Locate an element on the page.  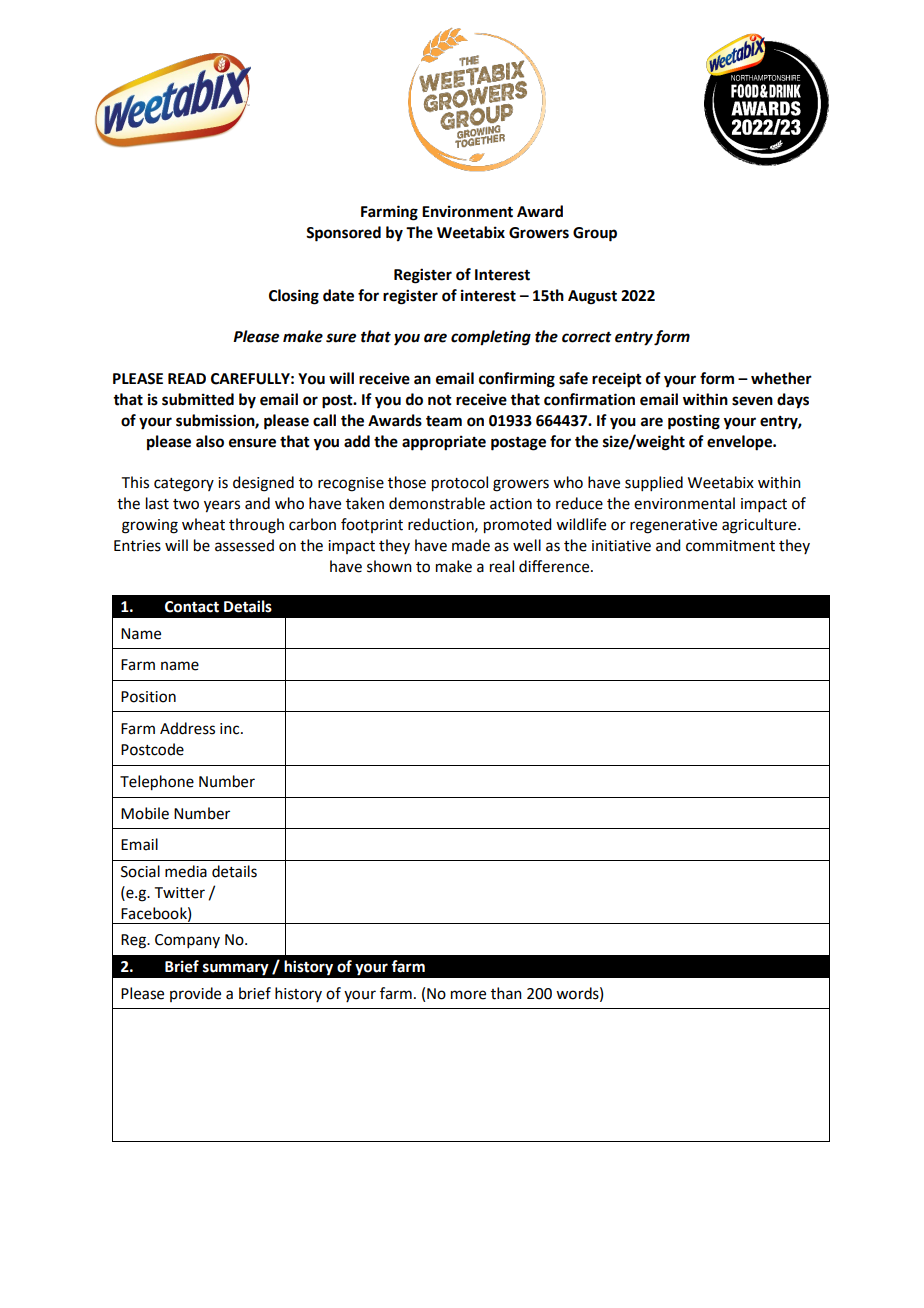
provide is located at coordinates (195, 994).
